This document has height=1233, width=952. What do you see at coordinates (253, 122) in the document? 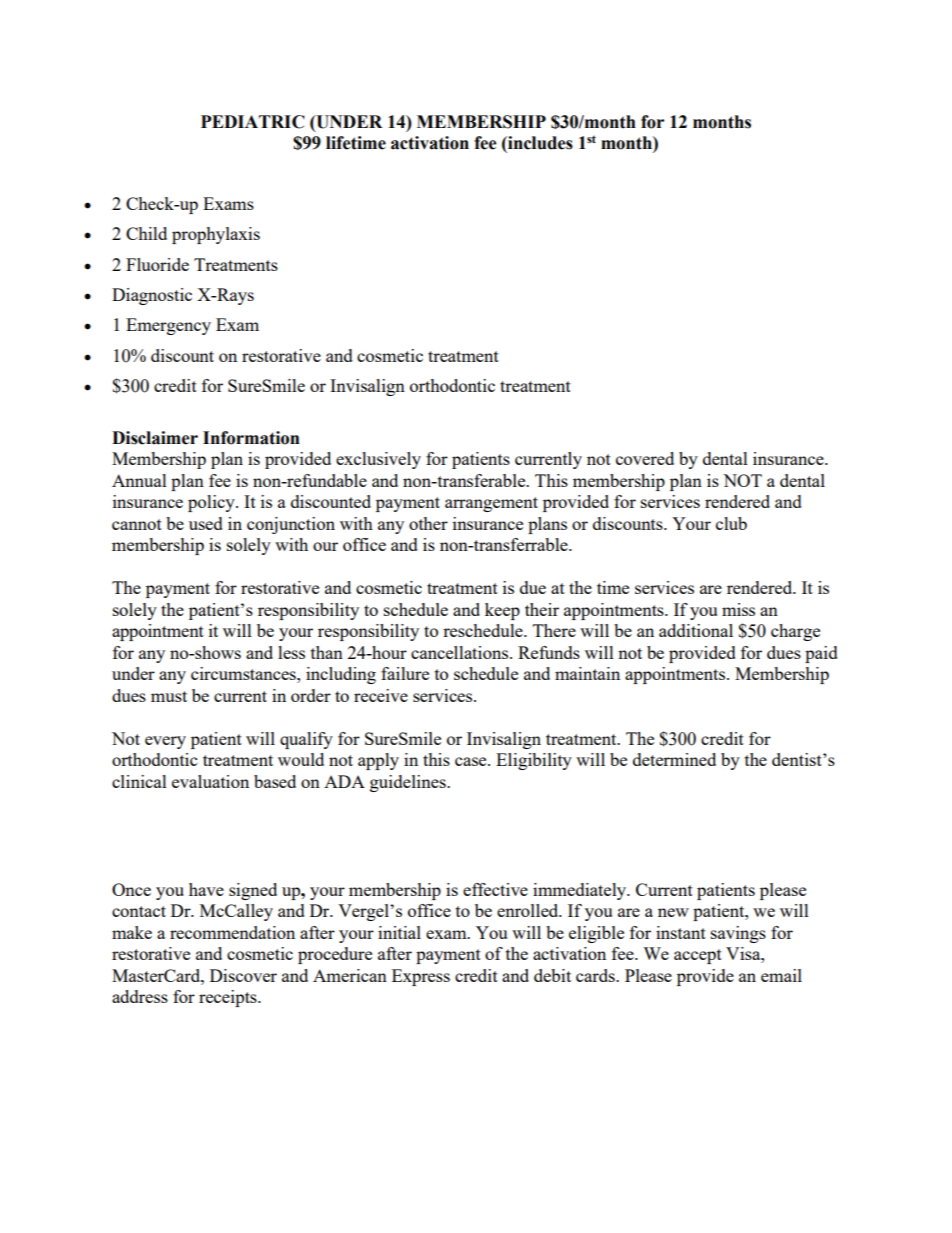
I see `PEDIATRIC` at bounding box center [253, 122].
